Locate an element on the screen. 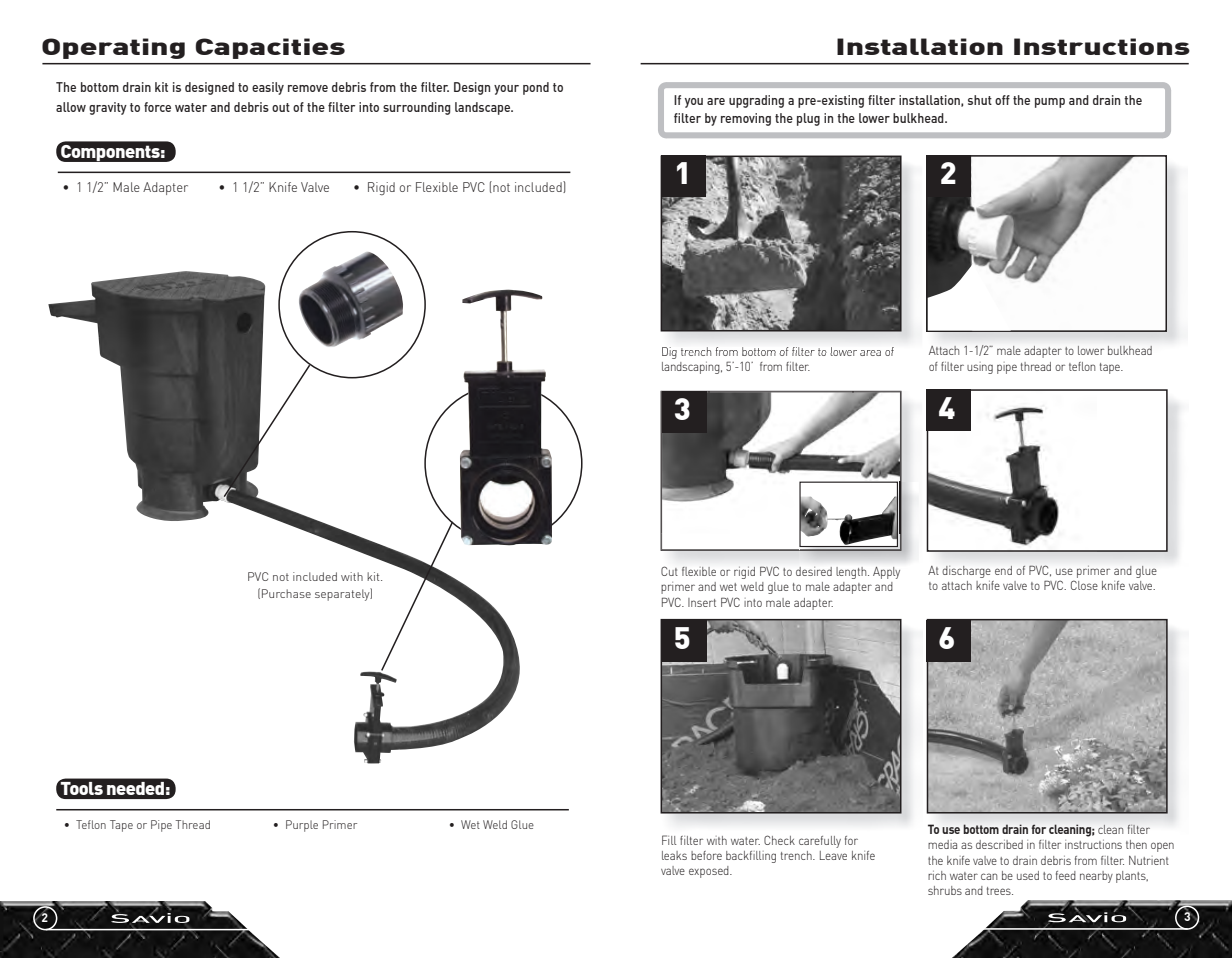  easily is located at coordinates (268, 88).
